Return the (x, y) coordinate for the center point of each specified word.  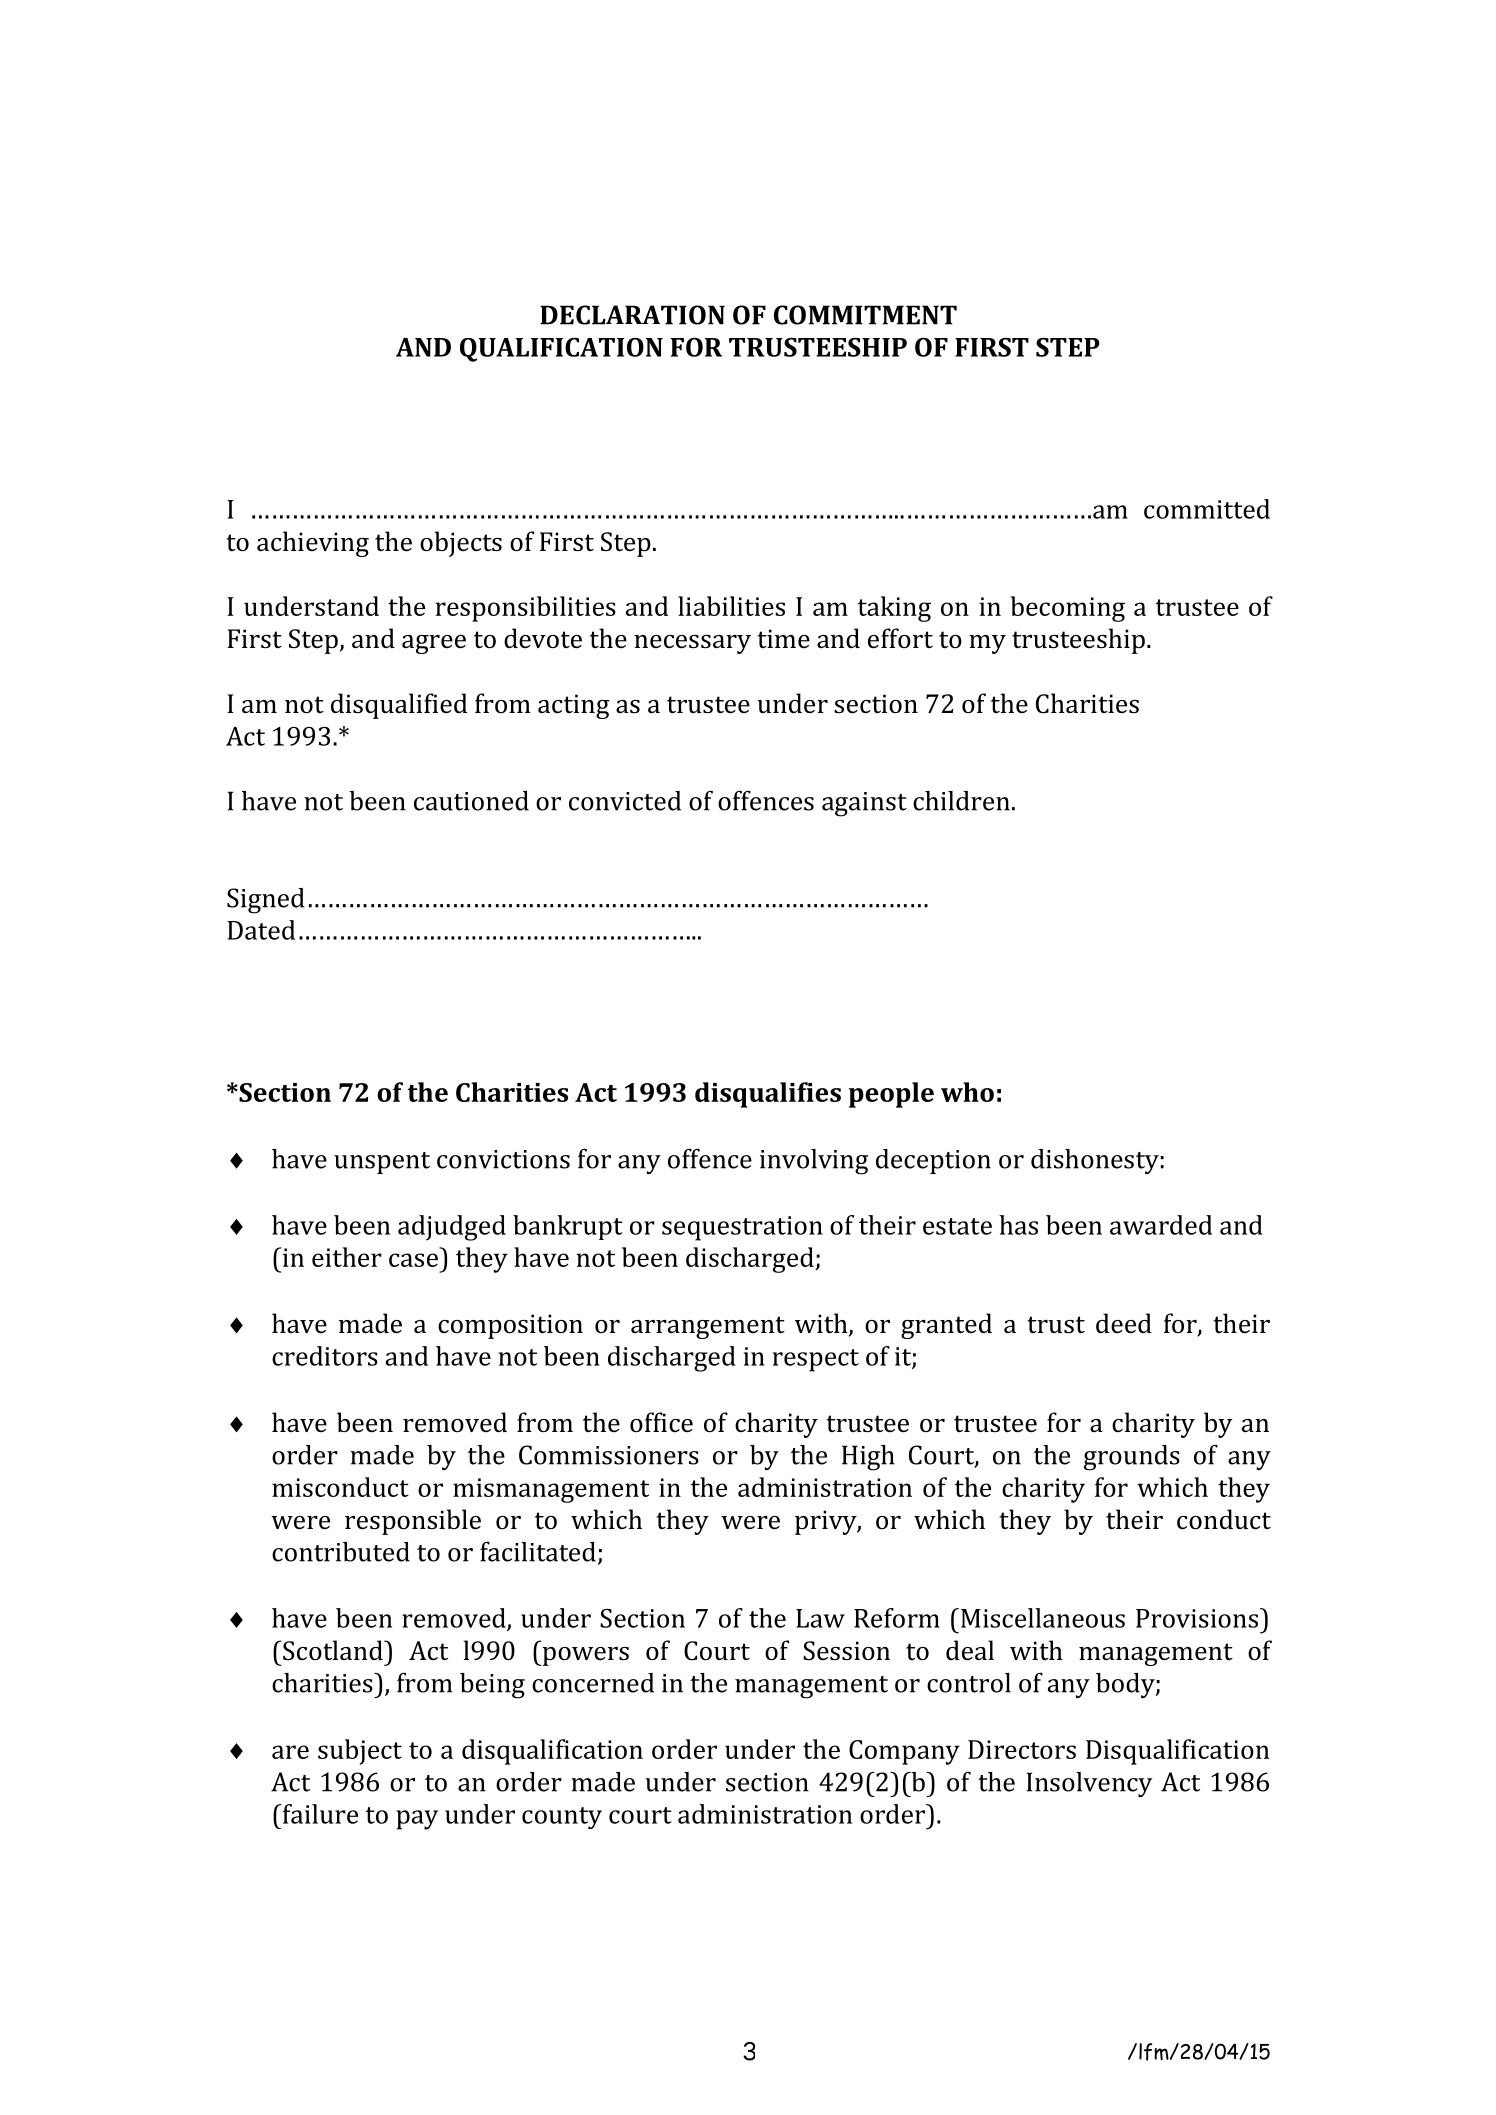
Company (904, 1752)
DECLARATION (632, 315)
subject (360, 1752)
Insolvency (1089, 1784)
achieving (313, 544)
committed (1207, 509)
